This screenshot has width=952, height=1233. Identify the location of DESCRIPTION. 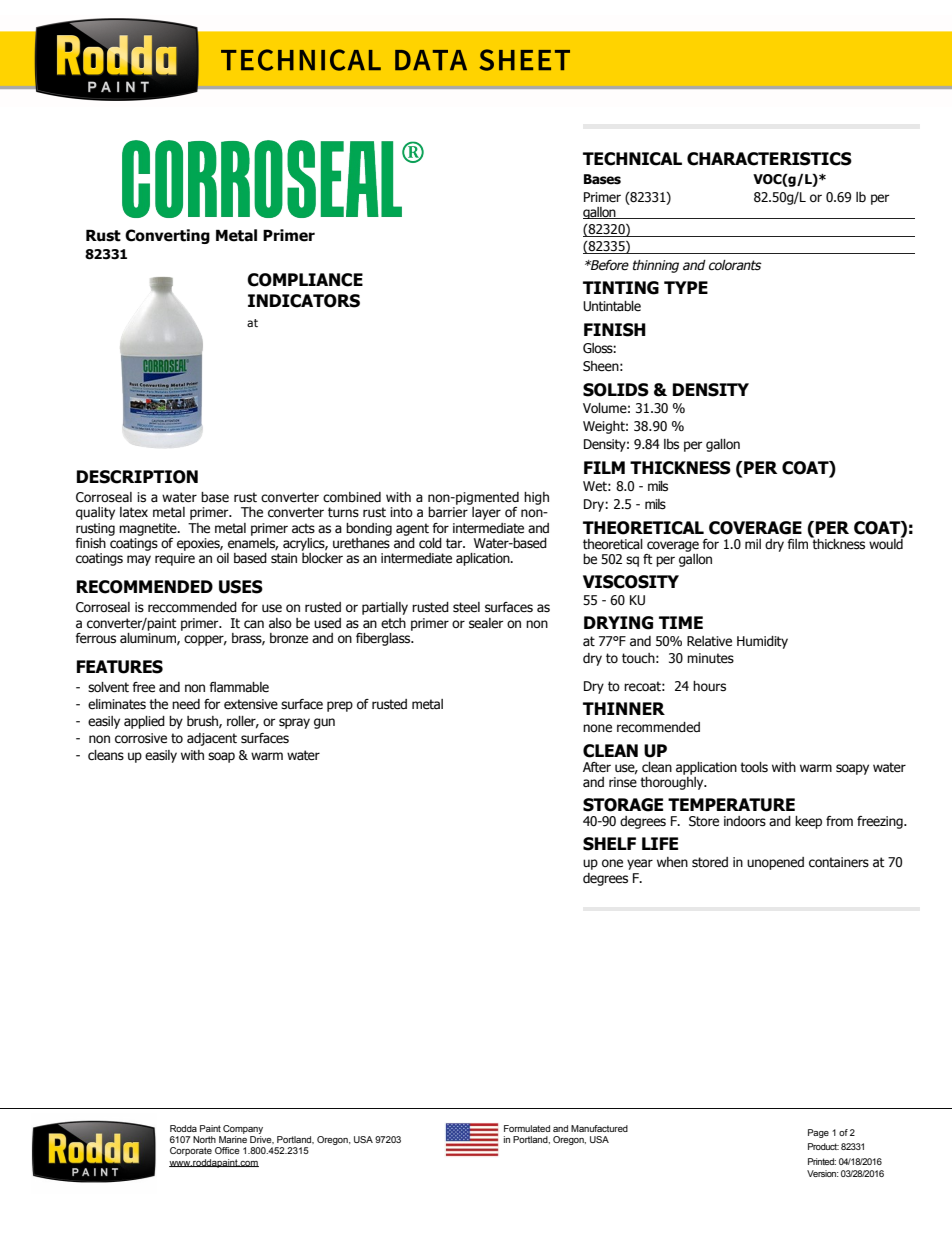
(137, 477).
